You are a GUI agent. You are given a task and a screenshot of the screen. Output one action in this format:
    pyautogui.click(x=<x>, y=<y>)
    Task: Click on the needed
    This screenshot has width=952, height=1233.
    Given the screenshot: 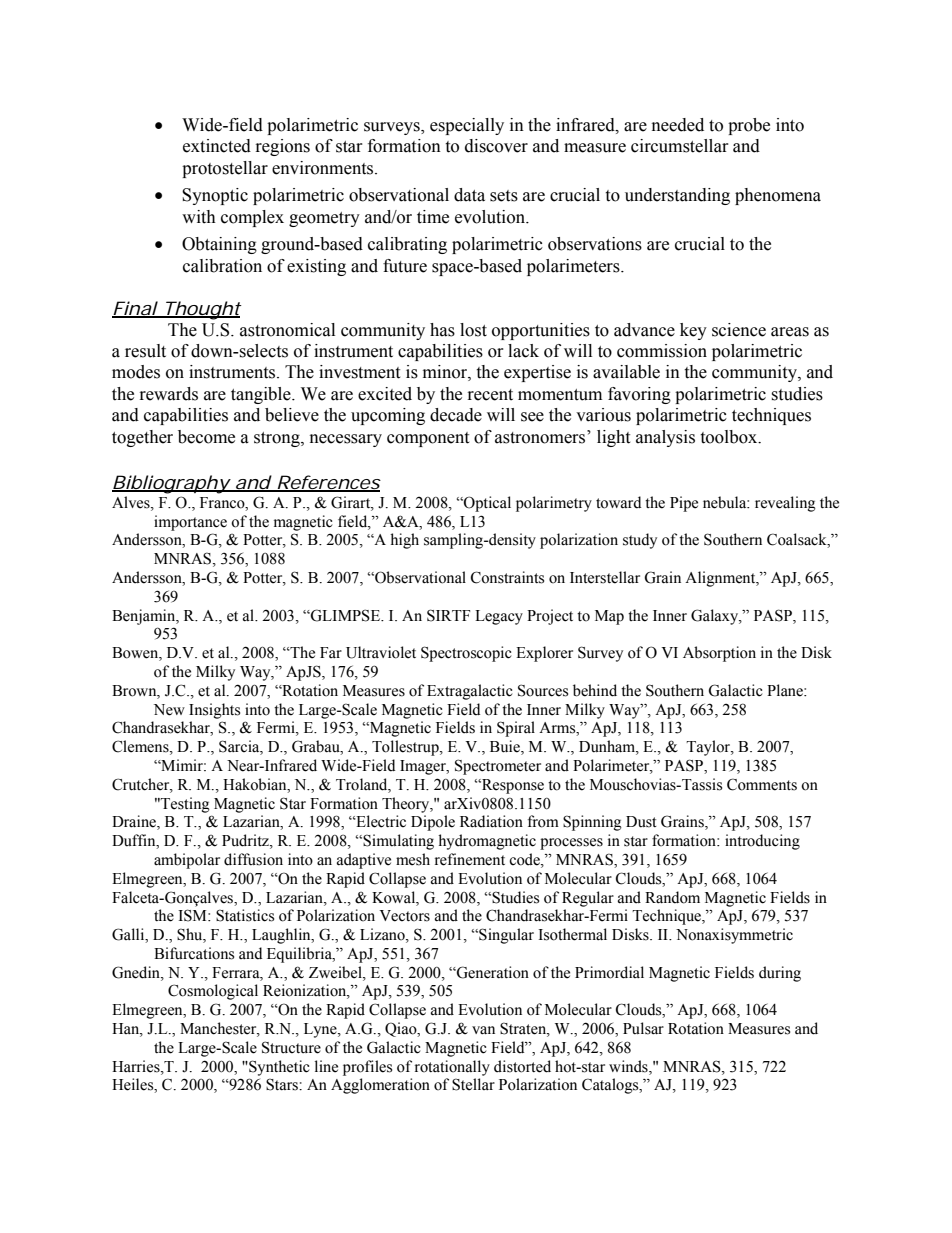 What is the action you would take?
    pyautogui.click(x=678, y=125)
